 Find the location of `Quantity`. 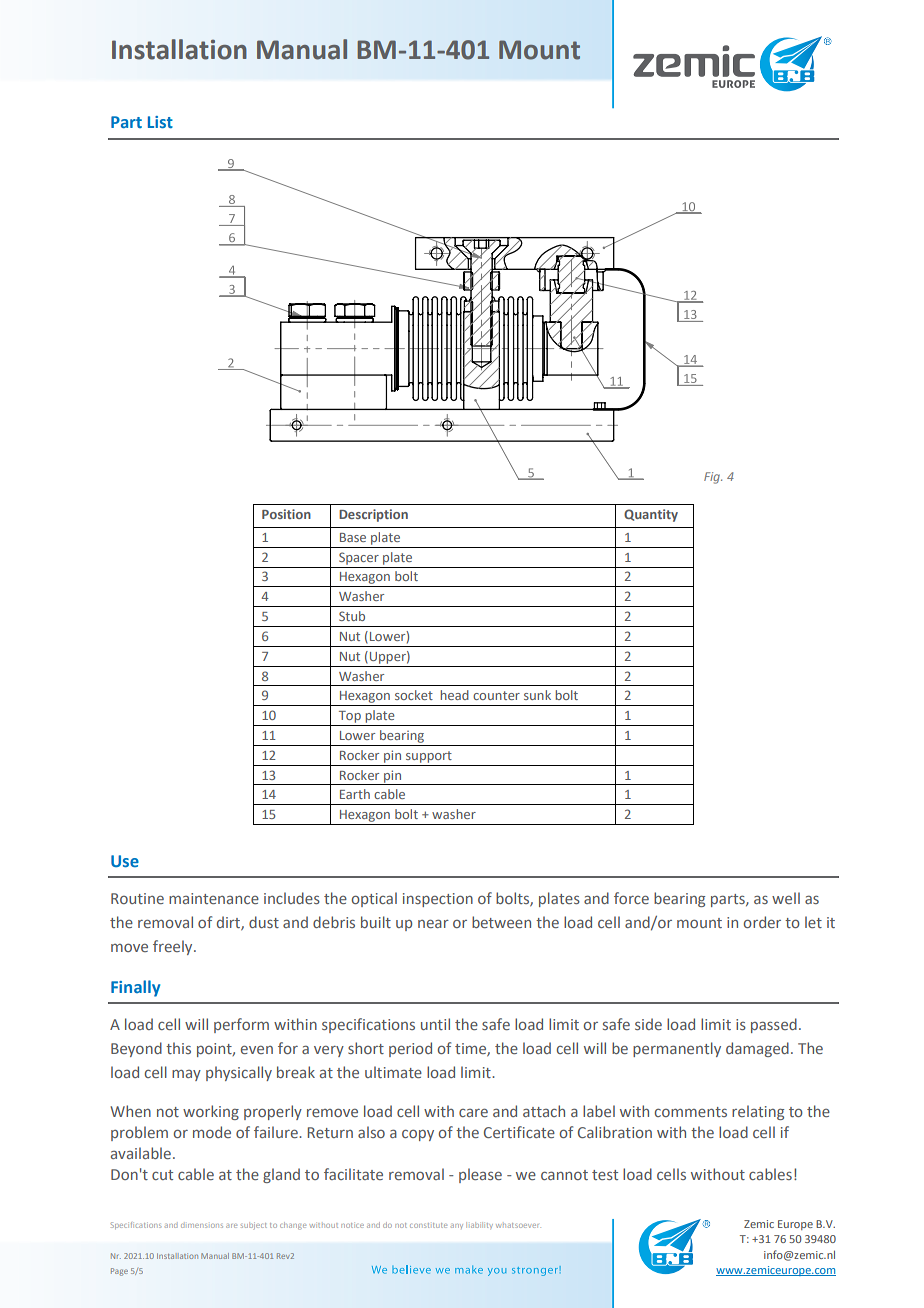

Quantity is located at coordinates (651, 515).
